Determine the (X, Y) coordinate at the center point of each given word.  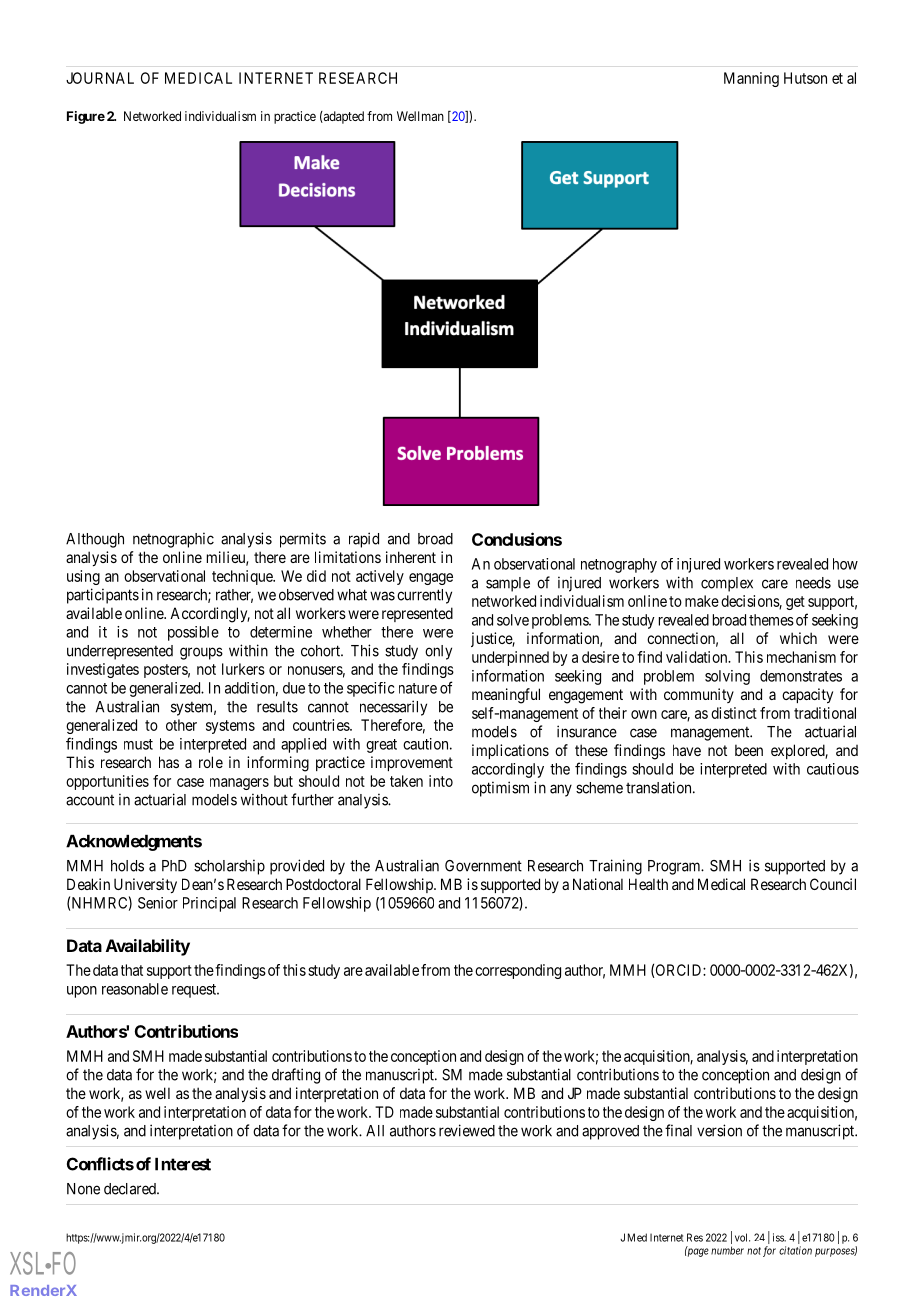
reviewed (467, 1130)
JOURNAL (100, 78)
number (727, 1250)
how (845, 564)
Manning (751, 79)
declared (131, 1189)
